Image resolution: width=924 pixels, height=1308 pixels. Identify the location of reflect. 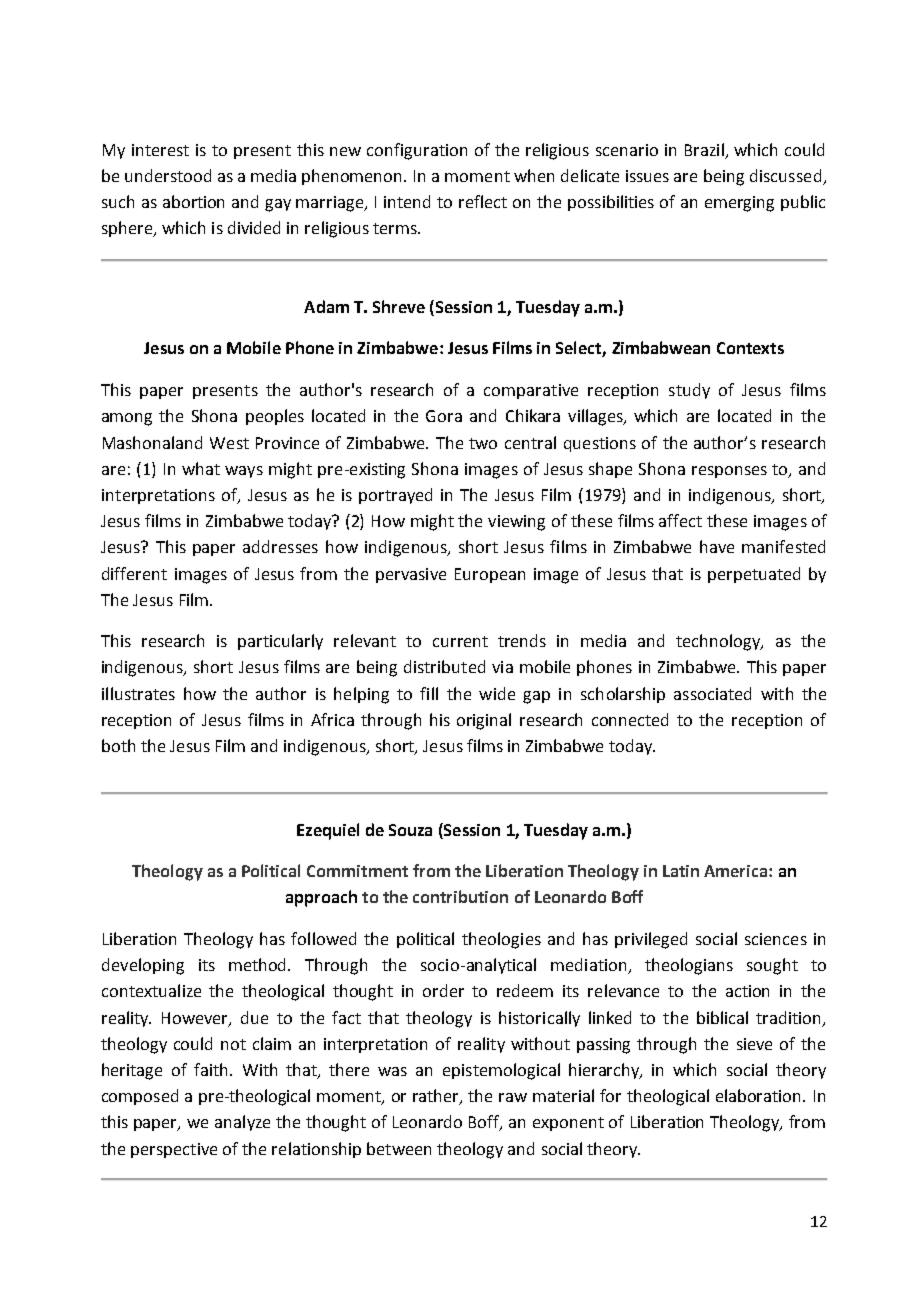
(483, 201).
